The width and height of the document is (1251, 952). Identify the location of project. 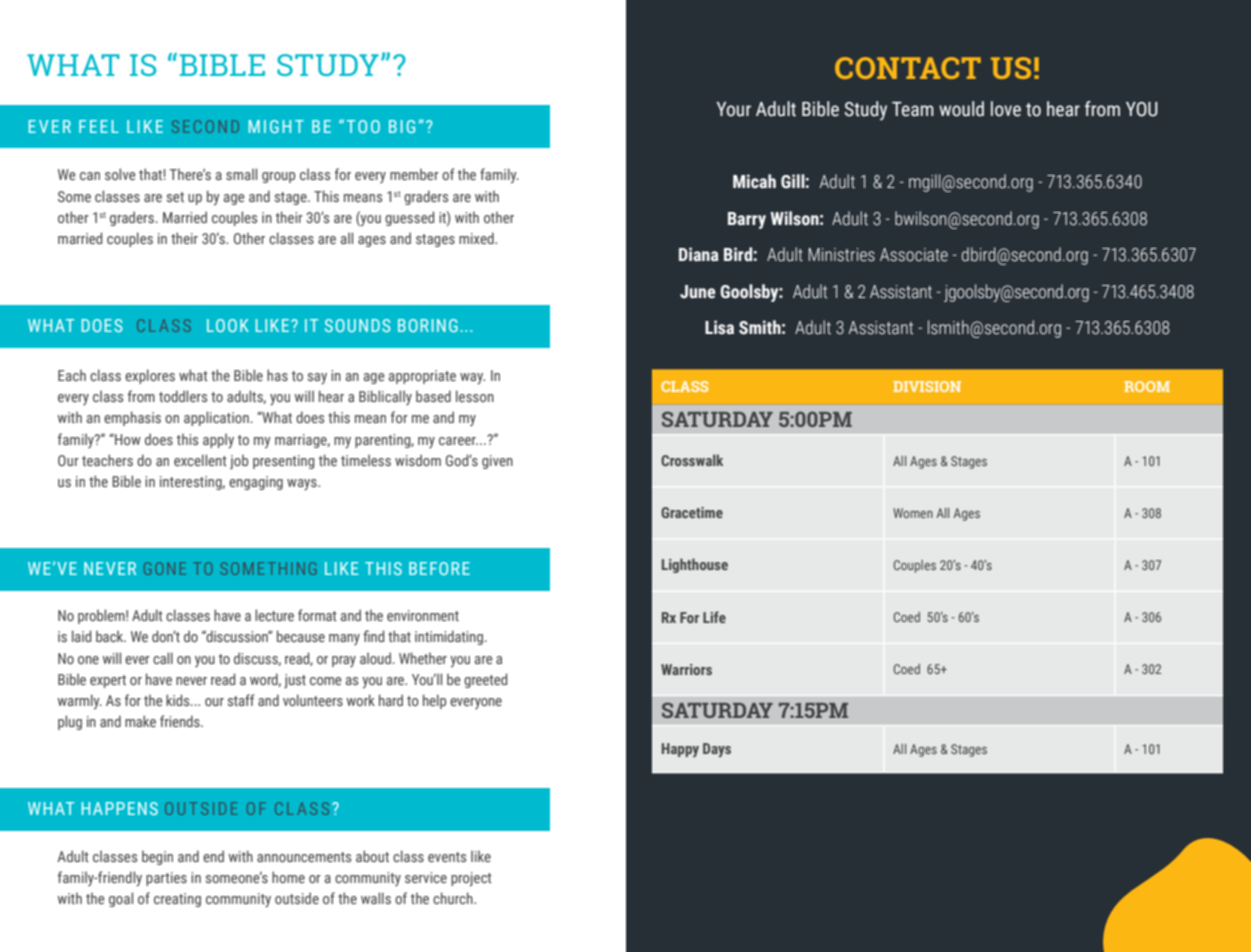
(471, 879).
